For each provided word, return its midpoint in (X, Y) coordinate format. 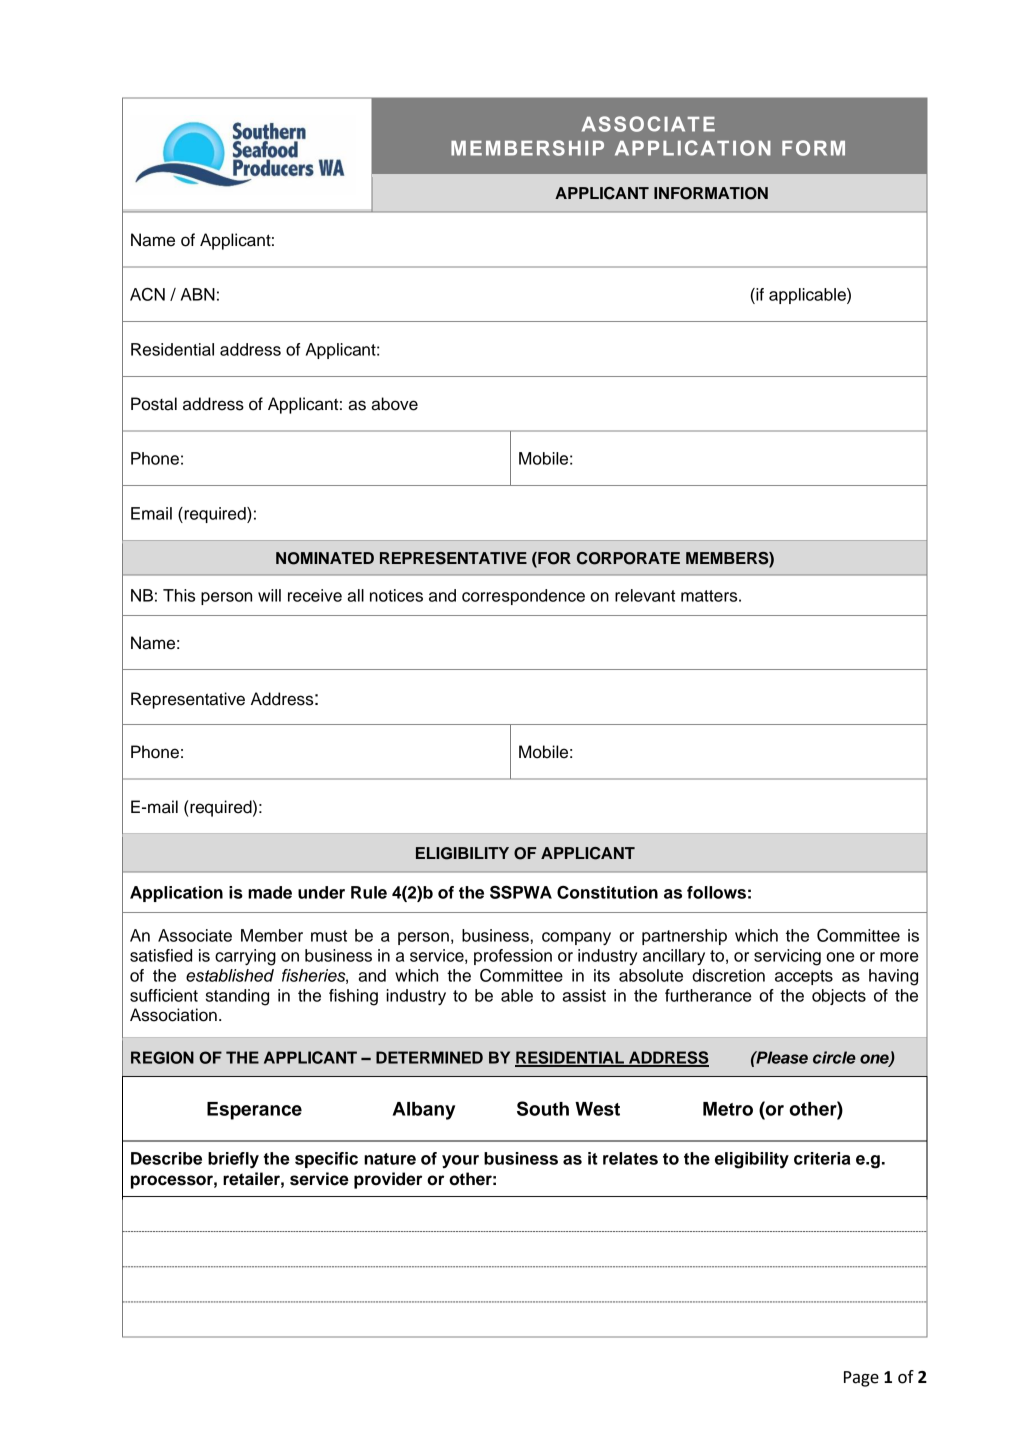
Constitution (607, 892)
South (543, 1108)
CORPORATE (628, 558)
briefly (233, 1160)
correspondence (523, 597)
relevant (645, 595)
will (269, 595)
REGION (162, 1057)
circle (834, 1057)
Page (861, 1379)
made (270, 892)
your (460, 1161)
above (394, 404)
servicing (787, 957)
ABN (198, 294)
